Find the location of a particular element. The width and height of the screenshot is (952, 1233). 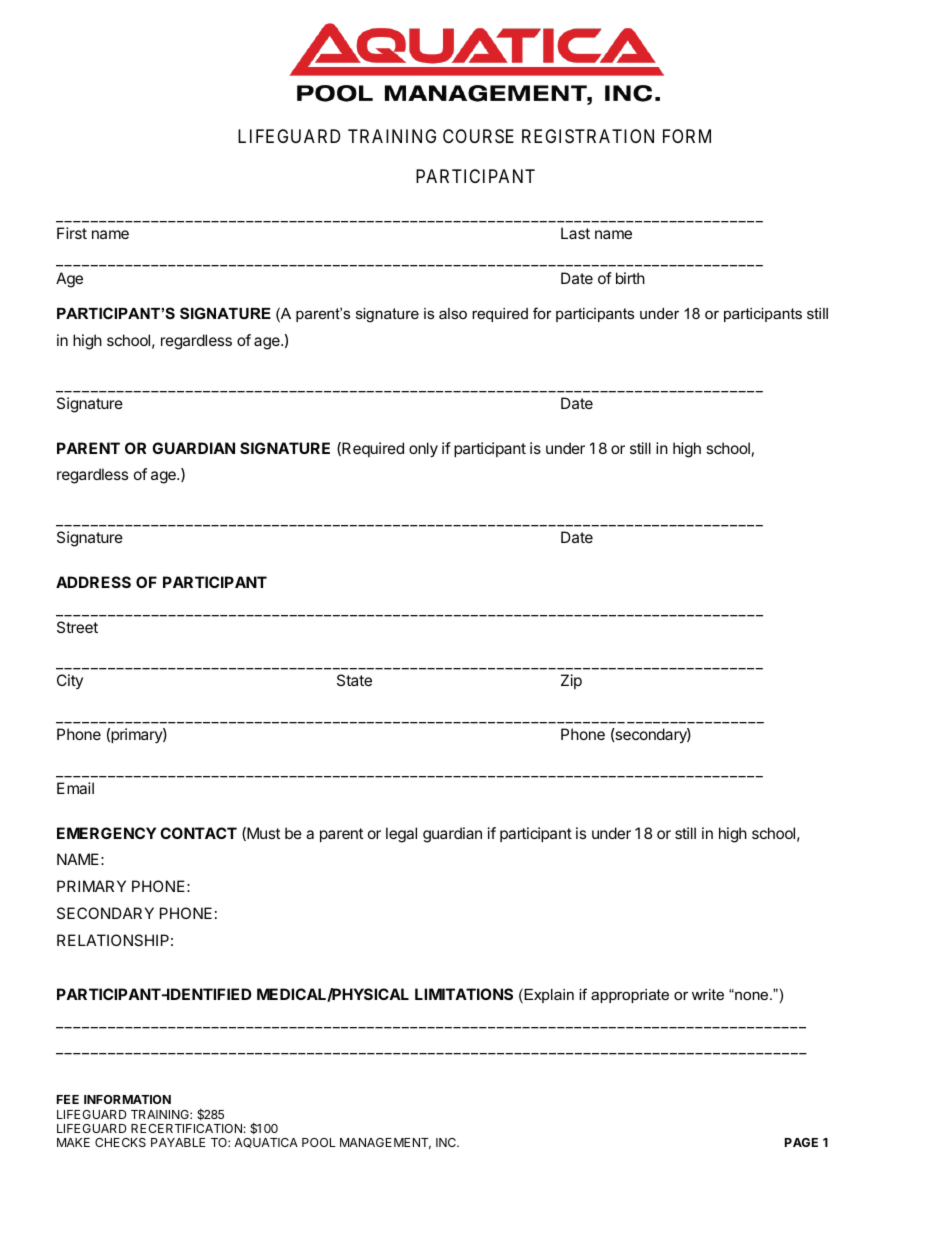

legal is located at coordinates (401, 835).
